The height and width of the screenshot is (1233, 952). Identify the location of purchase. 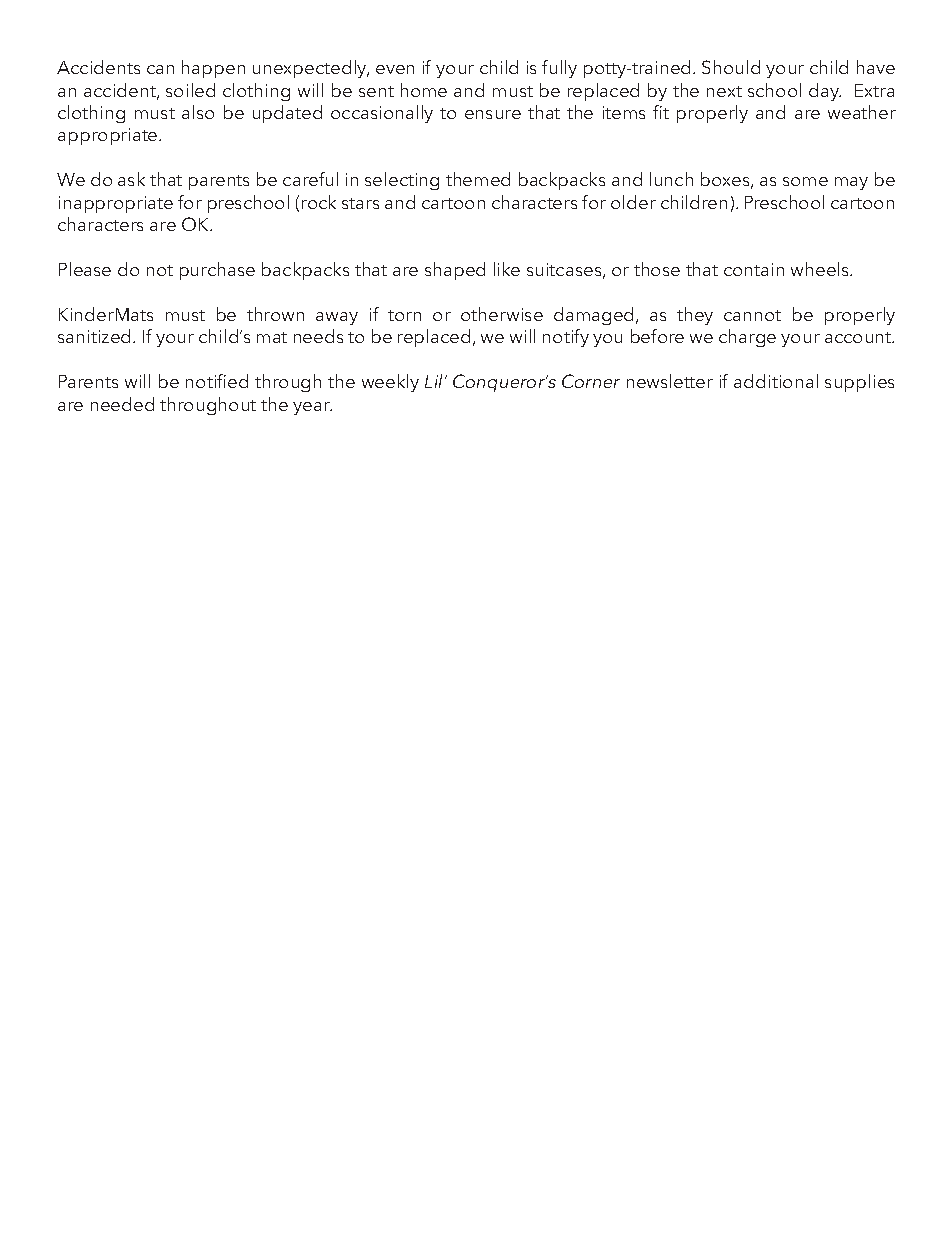
(217, 271).
